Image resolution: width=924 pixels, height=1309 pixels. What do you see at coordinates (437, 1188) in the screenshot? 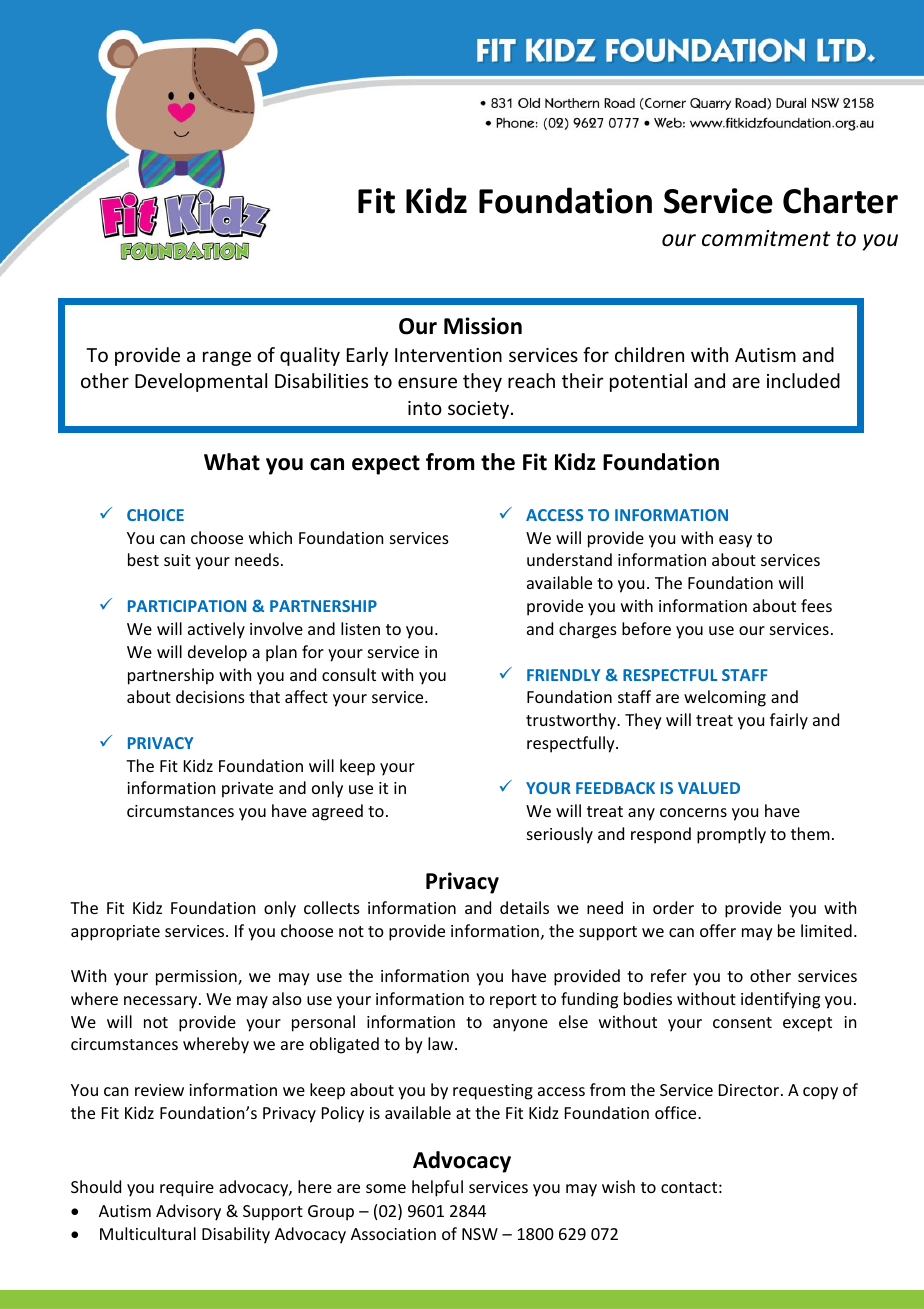
I see `helpful` at bounding box center [437, 1188].
